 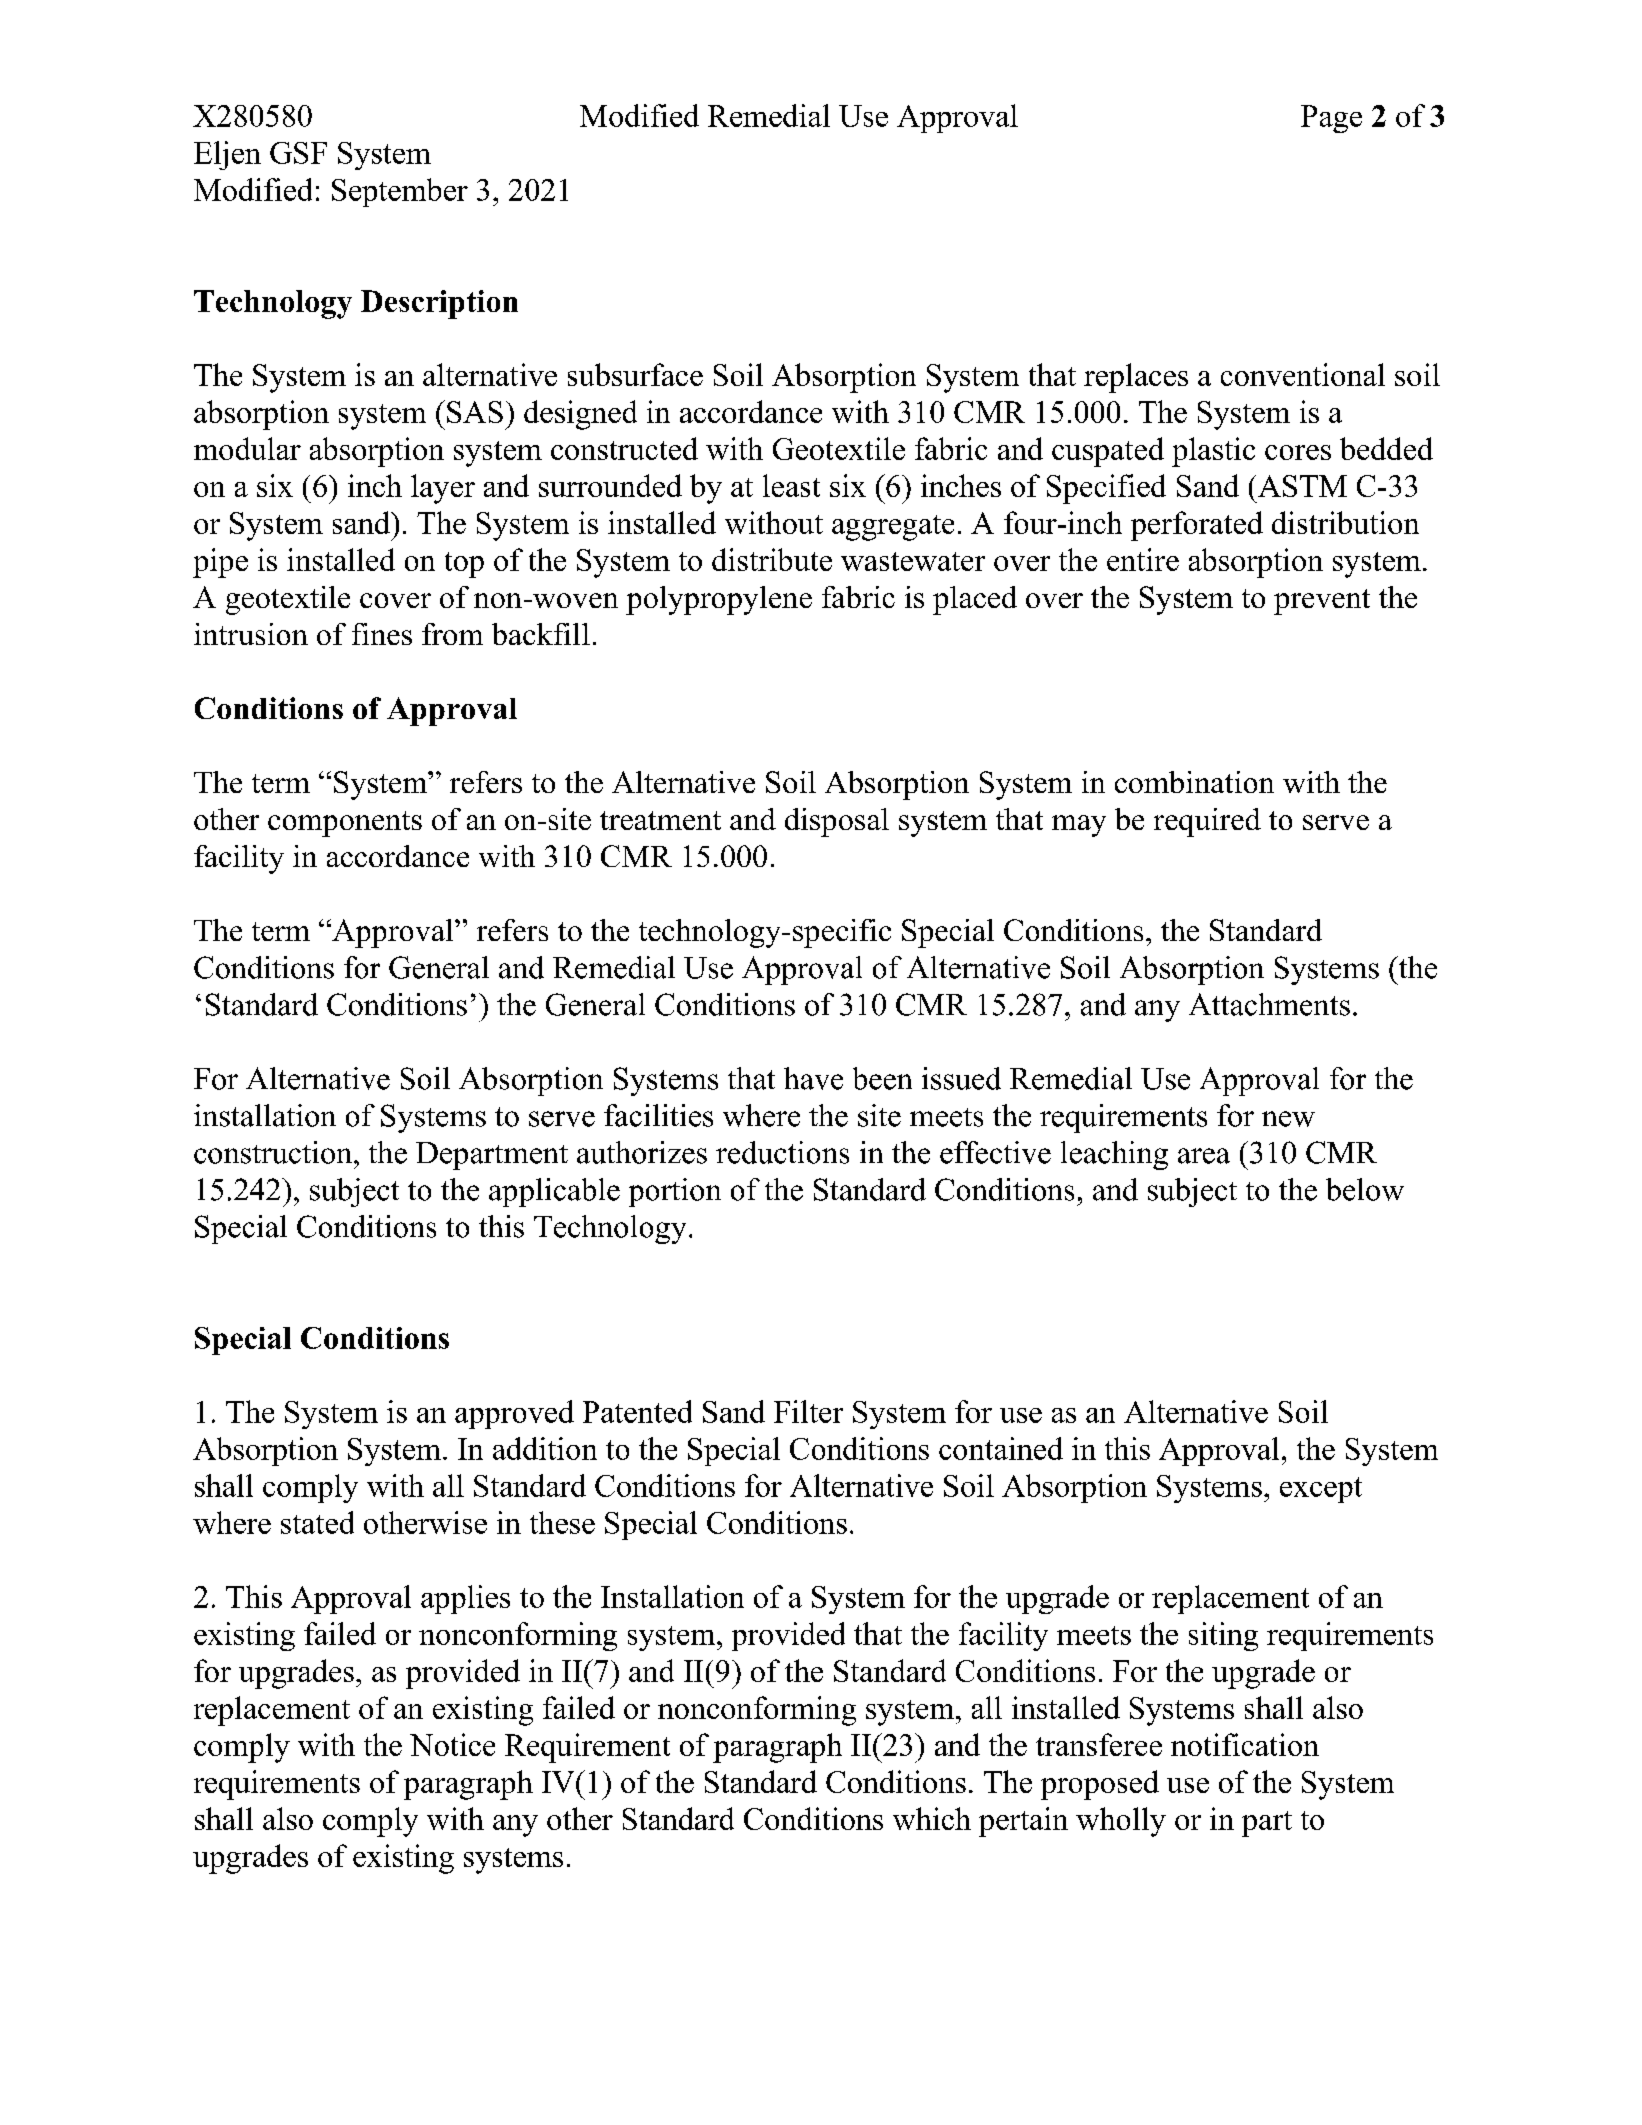 I want to click on Notice, so click(x=452, y=1744).
